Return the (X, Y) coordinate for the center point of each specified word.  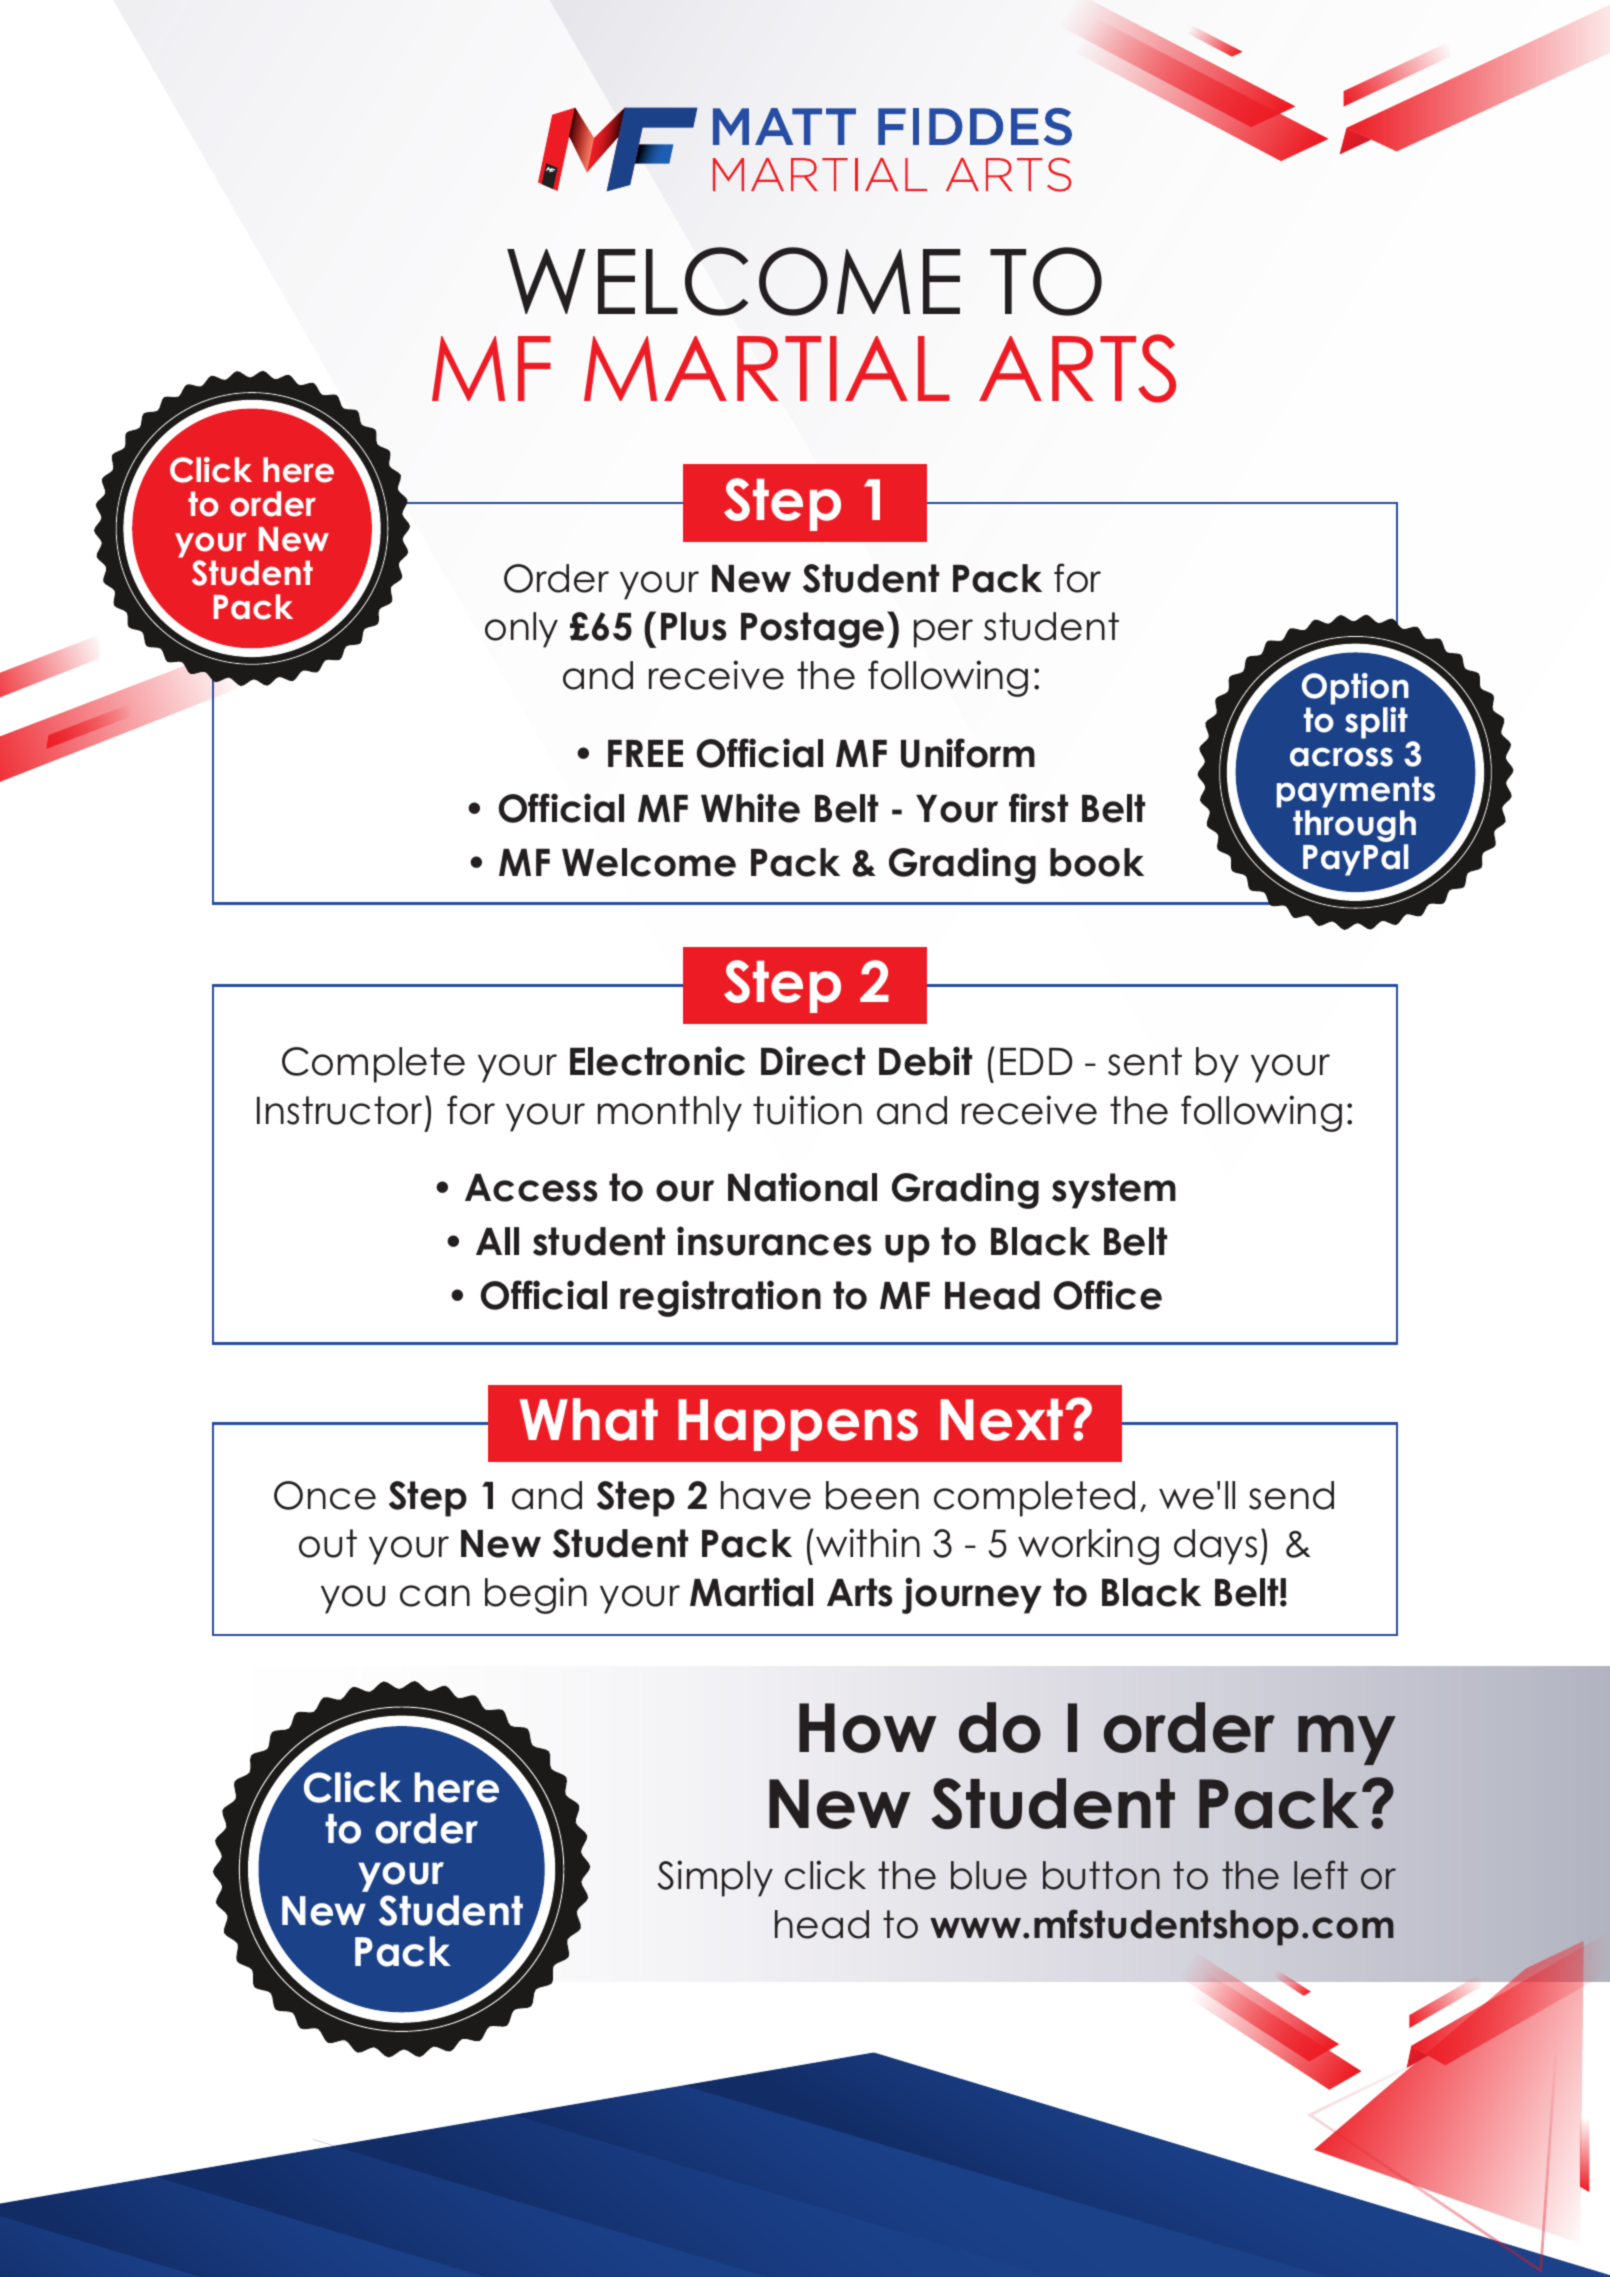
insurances (774, 1241)
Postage (812, 630)
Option (1355, 689)
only (521, 630)
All (497, 1241)
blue (989, 1875)
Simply (715, 1878)
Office (1108, 1295)
